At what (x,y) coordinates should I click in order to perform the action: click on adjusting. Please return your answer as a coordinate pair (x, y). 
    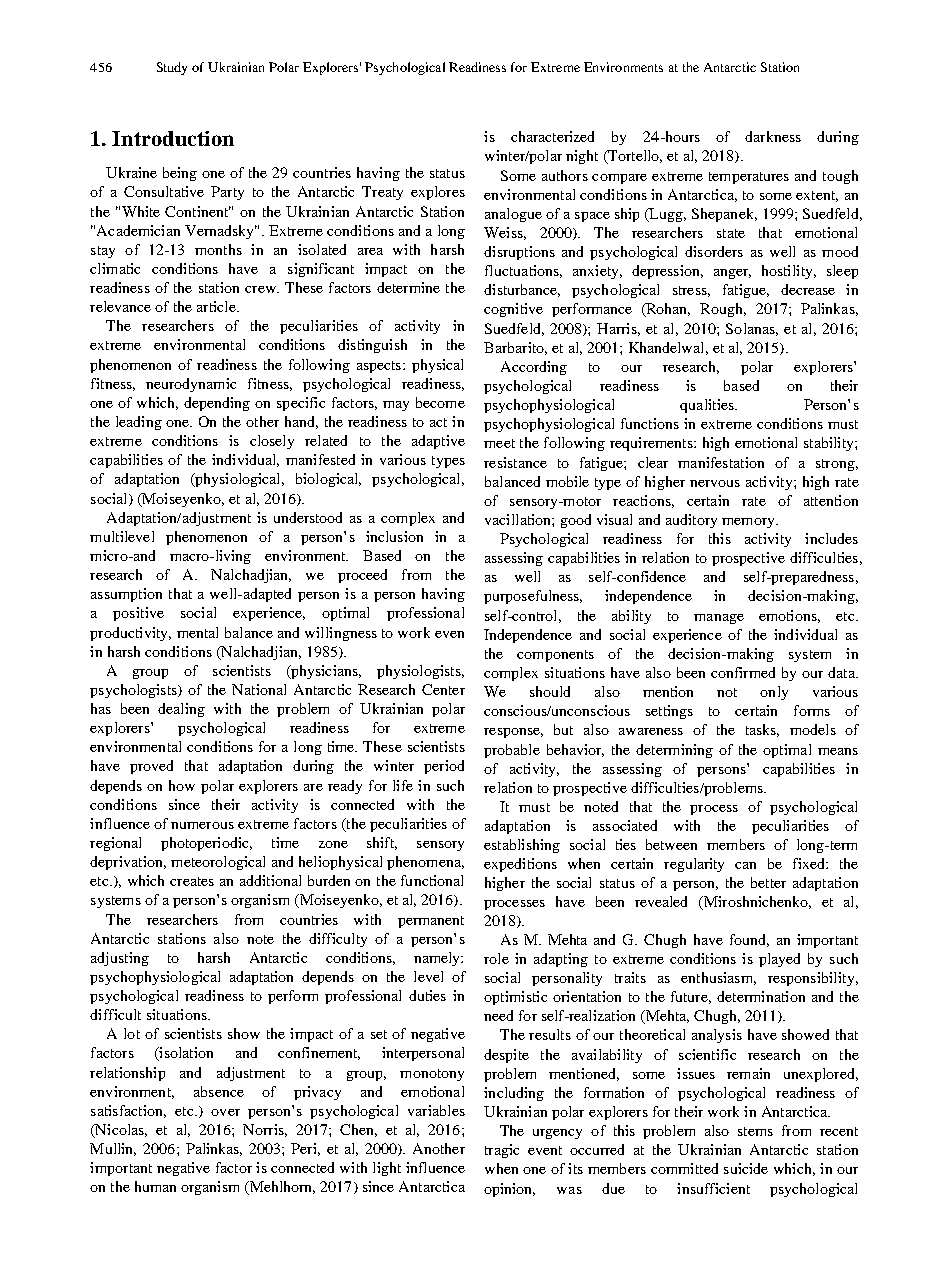
    Looking at the image, I should click on (120, 959).
